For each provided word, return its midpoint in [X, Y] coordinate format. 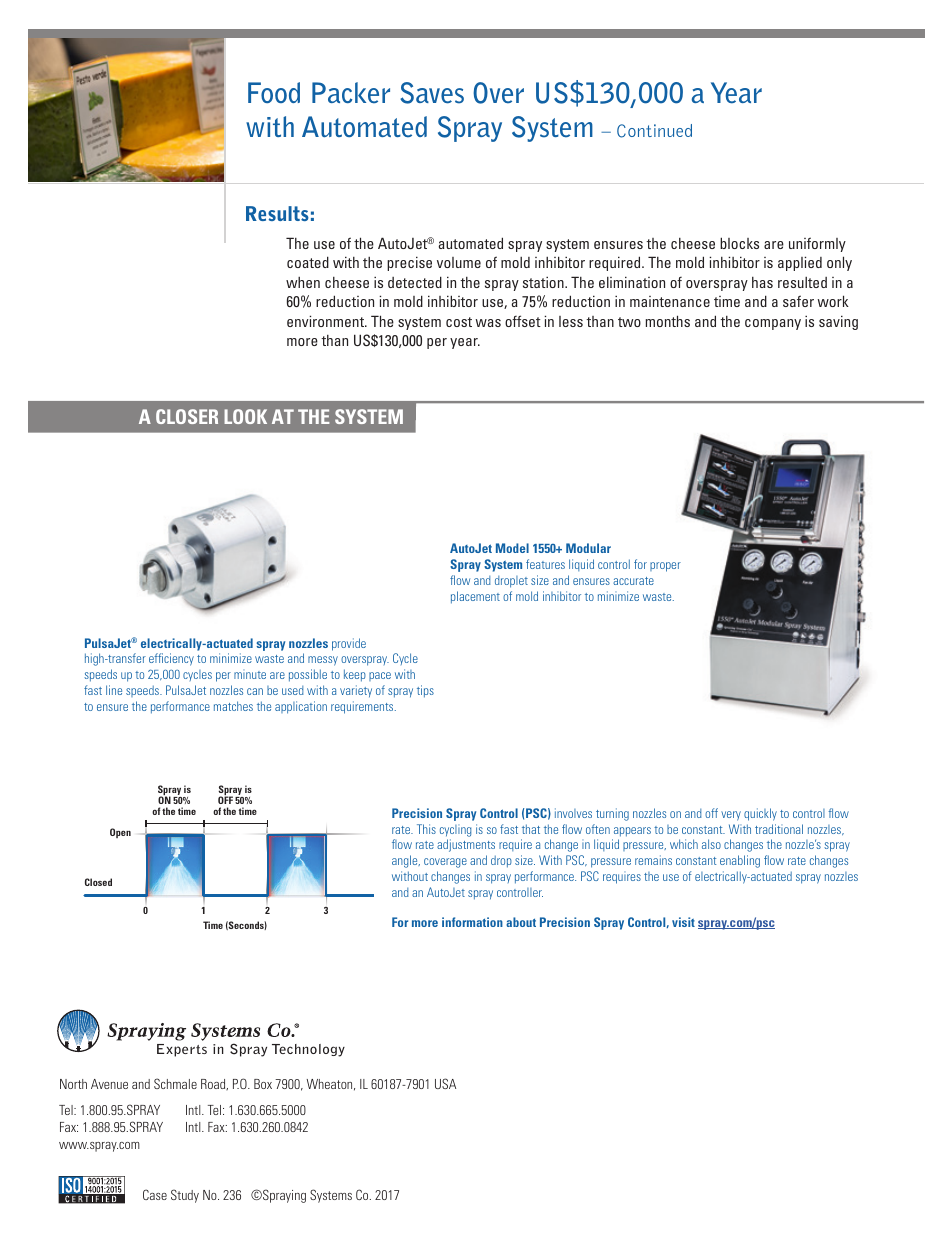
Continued [654, 131]
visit [683, 922]
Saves [432, 93]
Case [155, 1194]
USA [445, 1083]
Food [274, 92]
